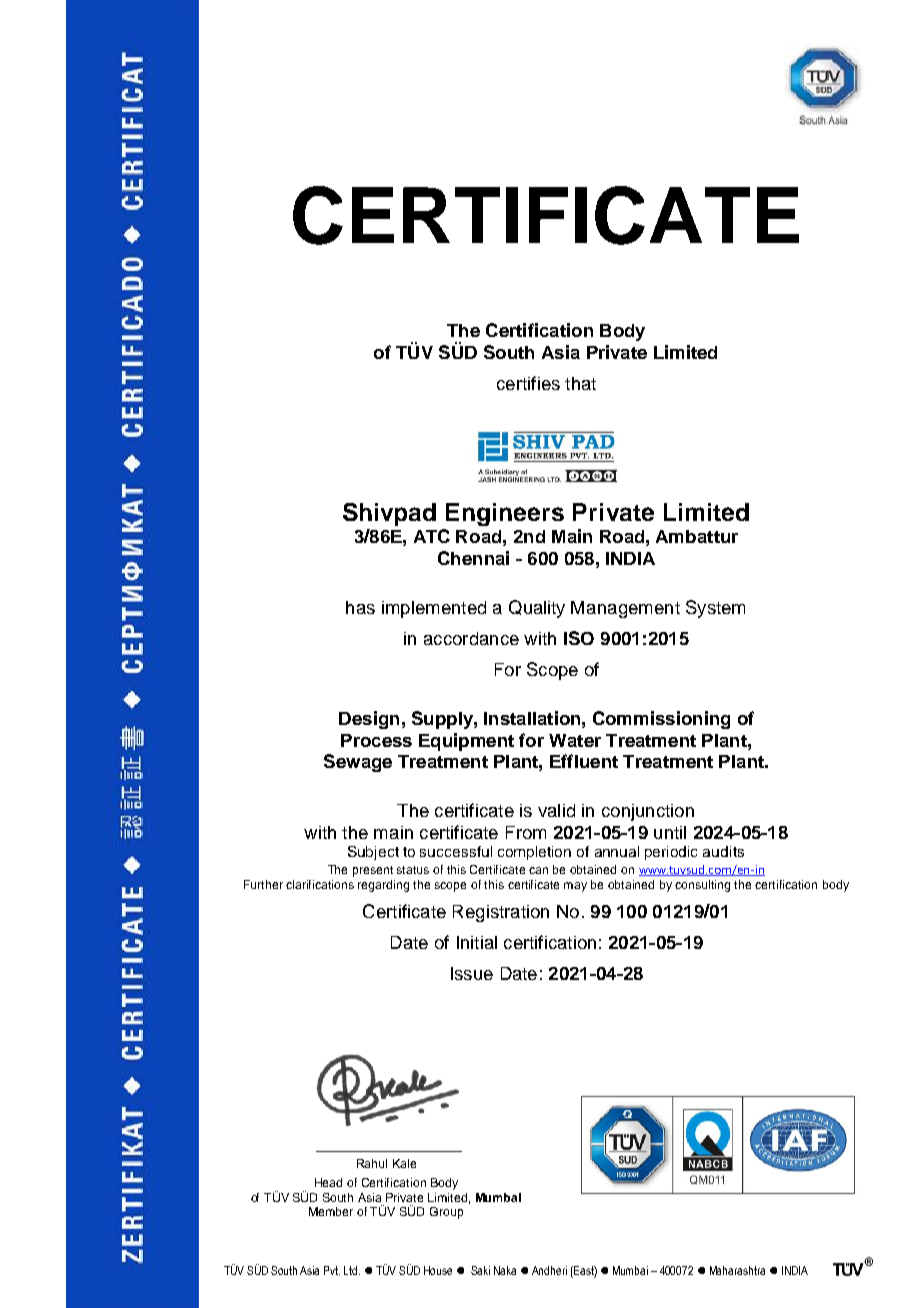 The image size is (924, 1308). Describe the element at coordinates (332, 1270) in the screenshot. I see `Pvt` at that location.
